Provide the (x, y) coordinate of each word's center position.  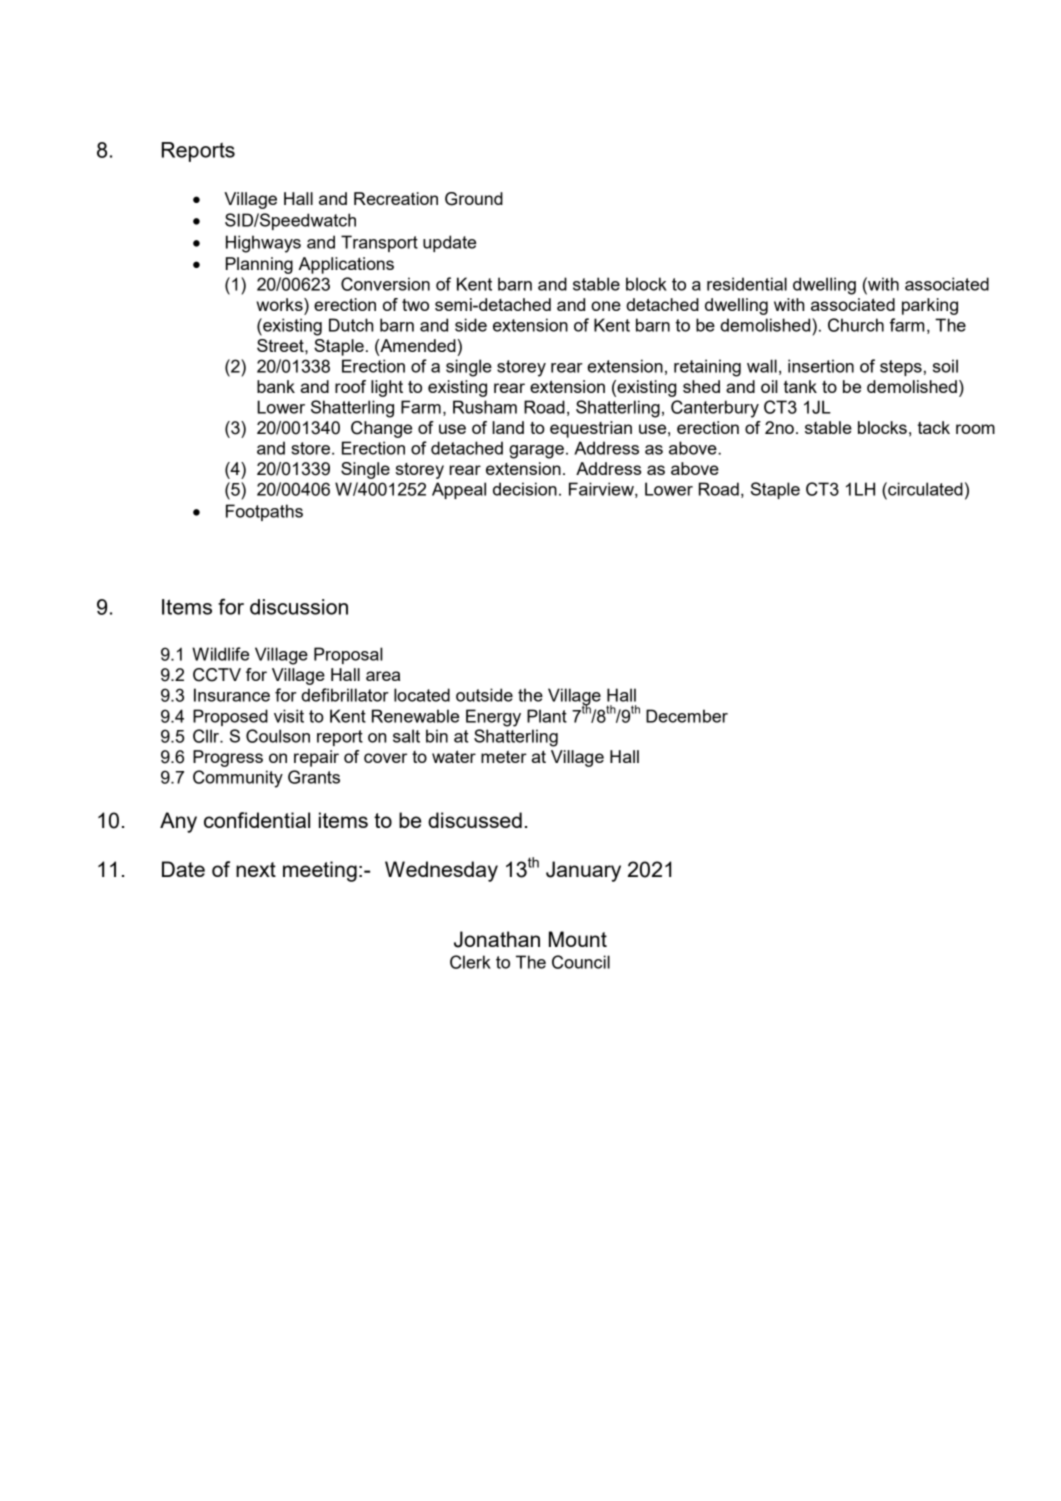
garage (536, 452)
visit (289, 716)
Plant (547, 716)
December (687, 716)
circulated (924, 489)
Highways (263, 244)
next (256, 869)
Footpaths (264, 512)
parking (930, 306)
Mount (578, 939)
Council (581, 962)
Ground (474, 199)
